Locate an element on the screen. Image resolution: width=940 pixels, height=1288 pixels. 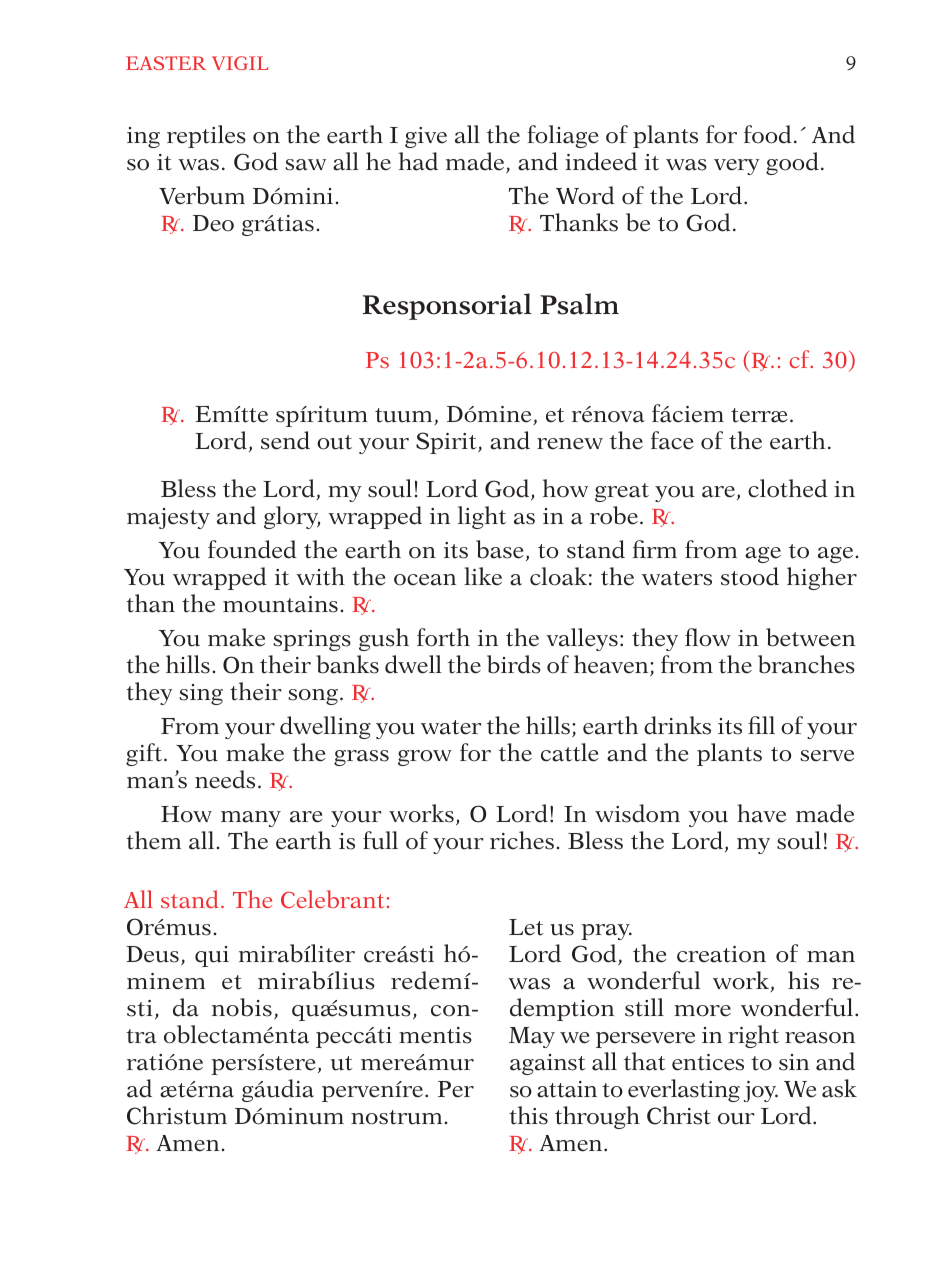
like is located at coordinates (483, 576).
